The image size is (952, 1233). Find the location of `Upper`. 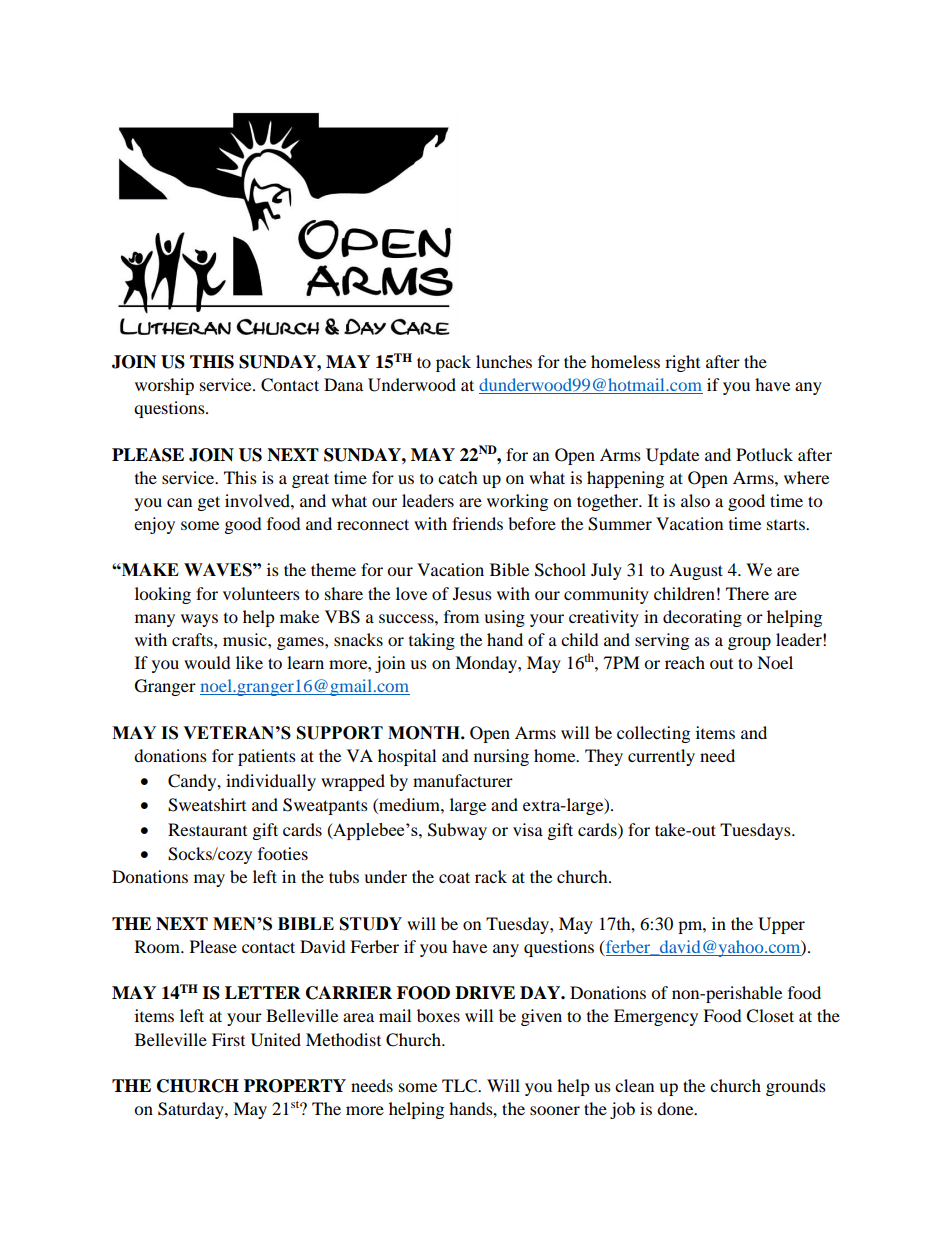

Upper is located at coordinates (781, 925).
